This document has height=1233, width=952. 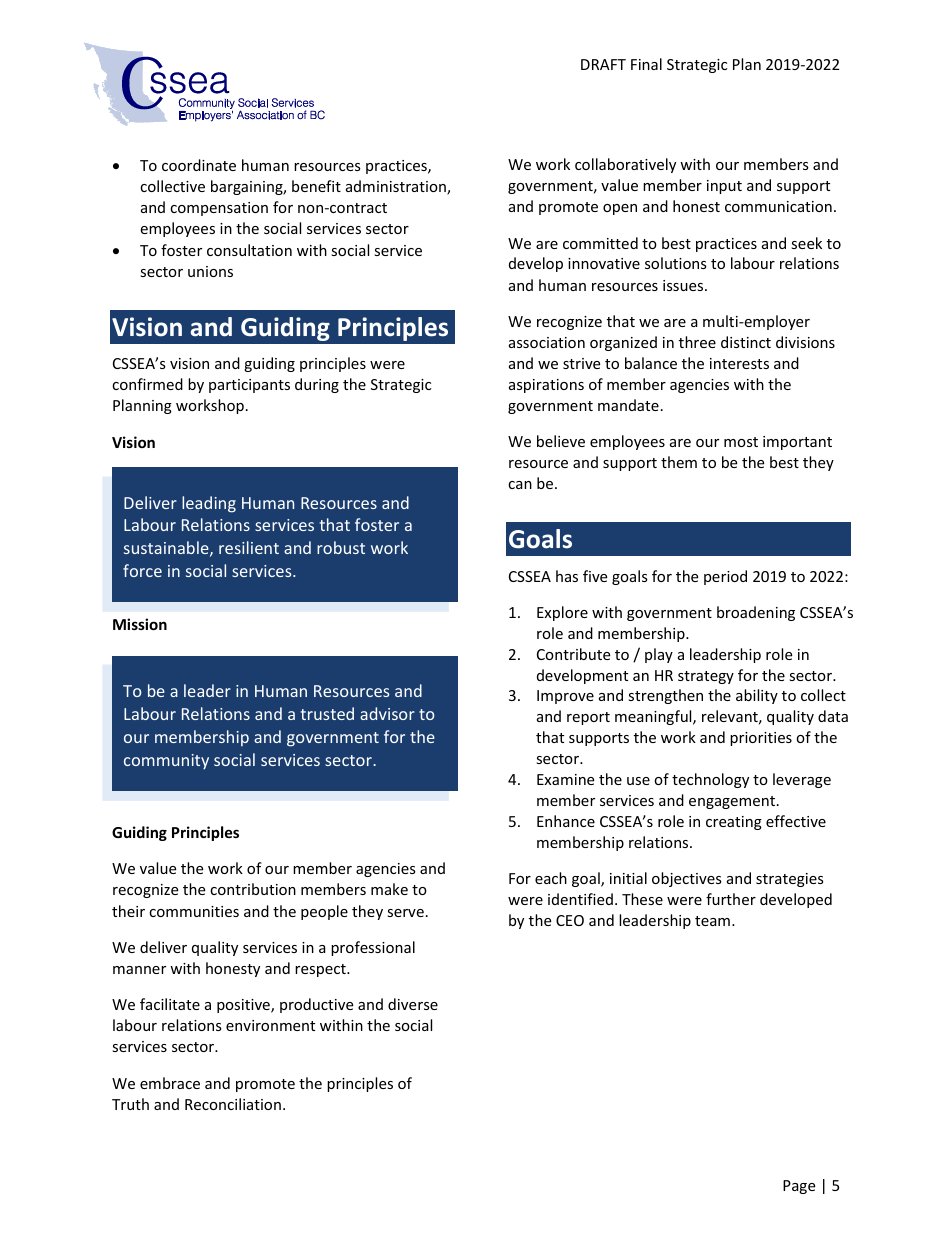 I want to click on Final, so click(x=646, y=64).
